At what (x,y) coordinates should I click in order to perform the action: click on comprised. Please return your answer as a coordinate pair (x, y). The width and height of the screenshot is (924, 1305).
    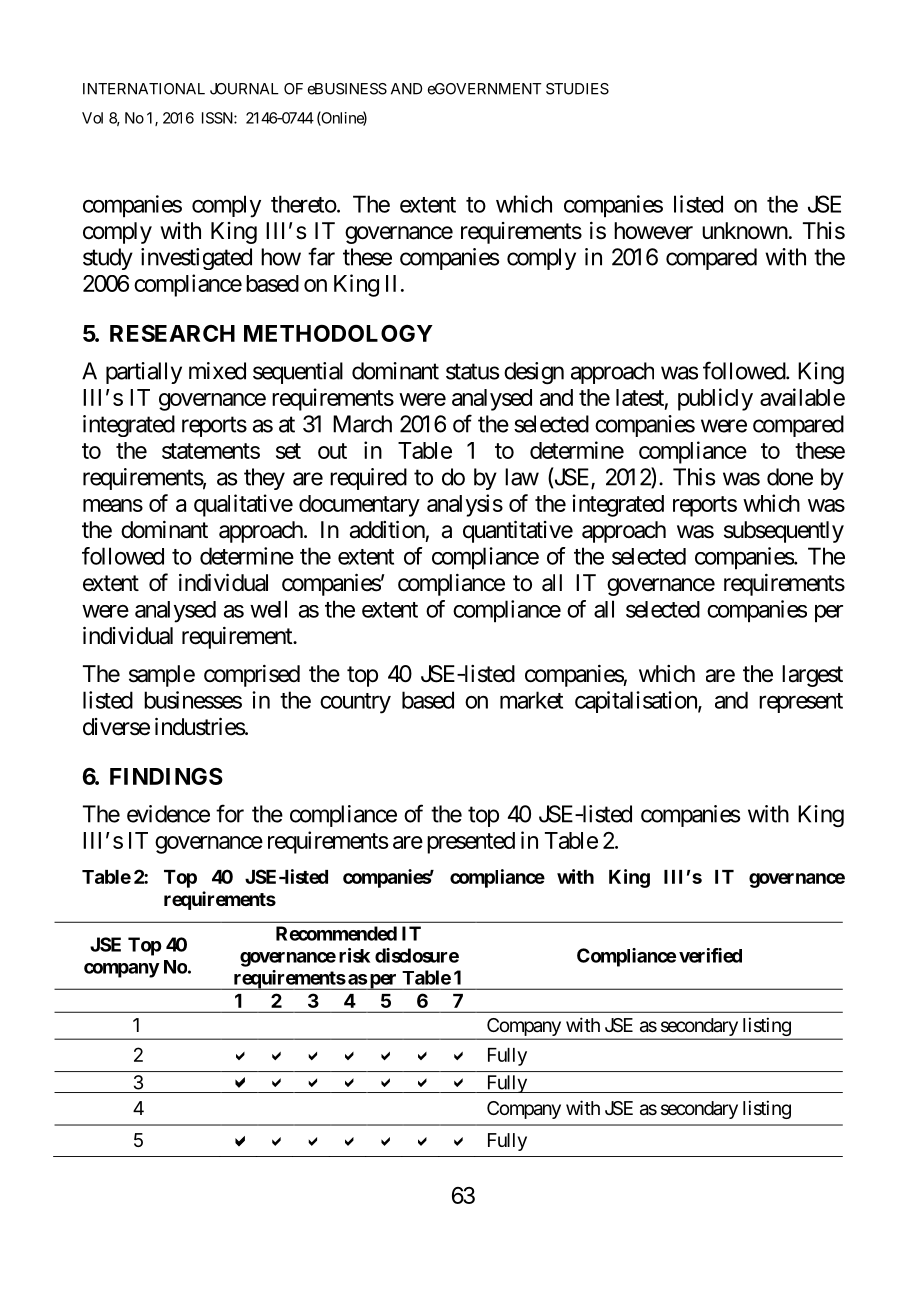
    Looking at the image, I should click on (252, 676).
